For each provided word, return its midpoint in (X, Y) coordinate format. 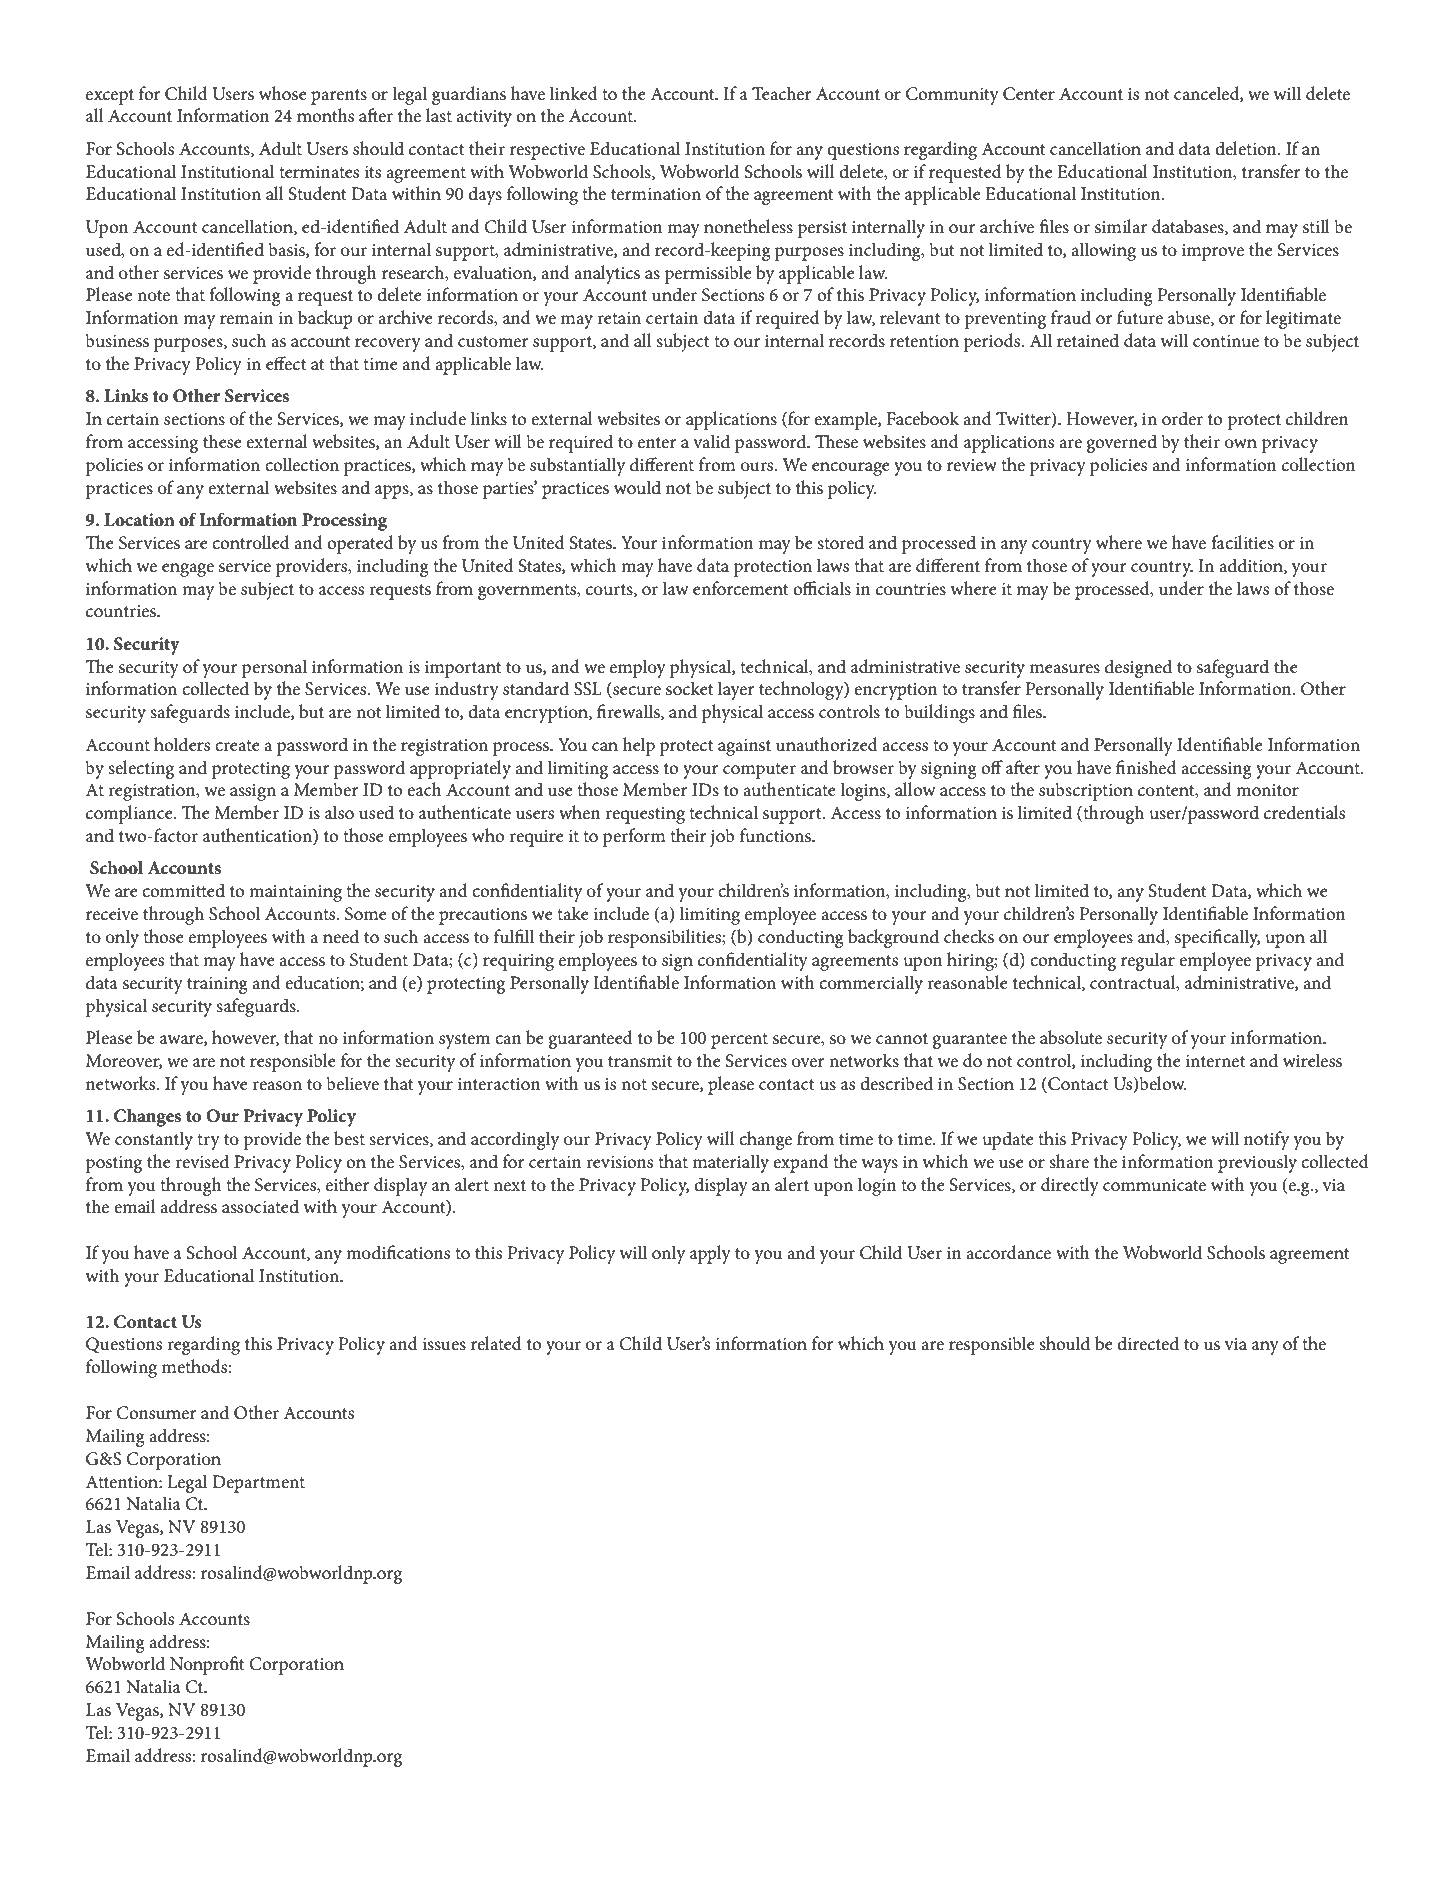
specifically (1217, 938)
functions (776, 835)
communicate (1154, 1185)
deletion (1247, 148)
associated (260, 1206)
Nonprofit (207, 1665)
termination (656, 194)
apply (710, 1254)
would (637, 487)
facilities (1242, 542)
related (496, 1343)
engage (188, 570)
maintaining (295, 893)
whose (283, 93)
